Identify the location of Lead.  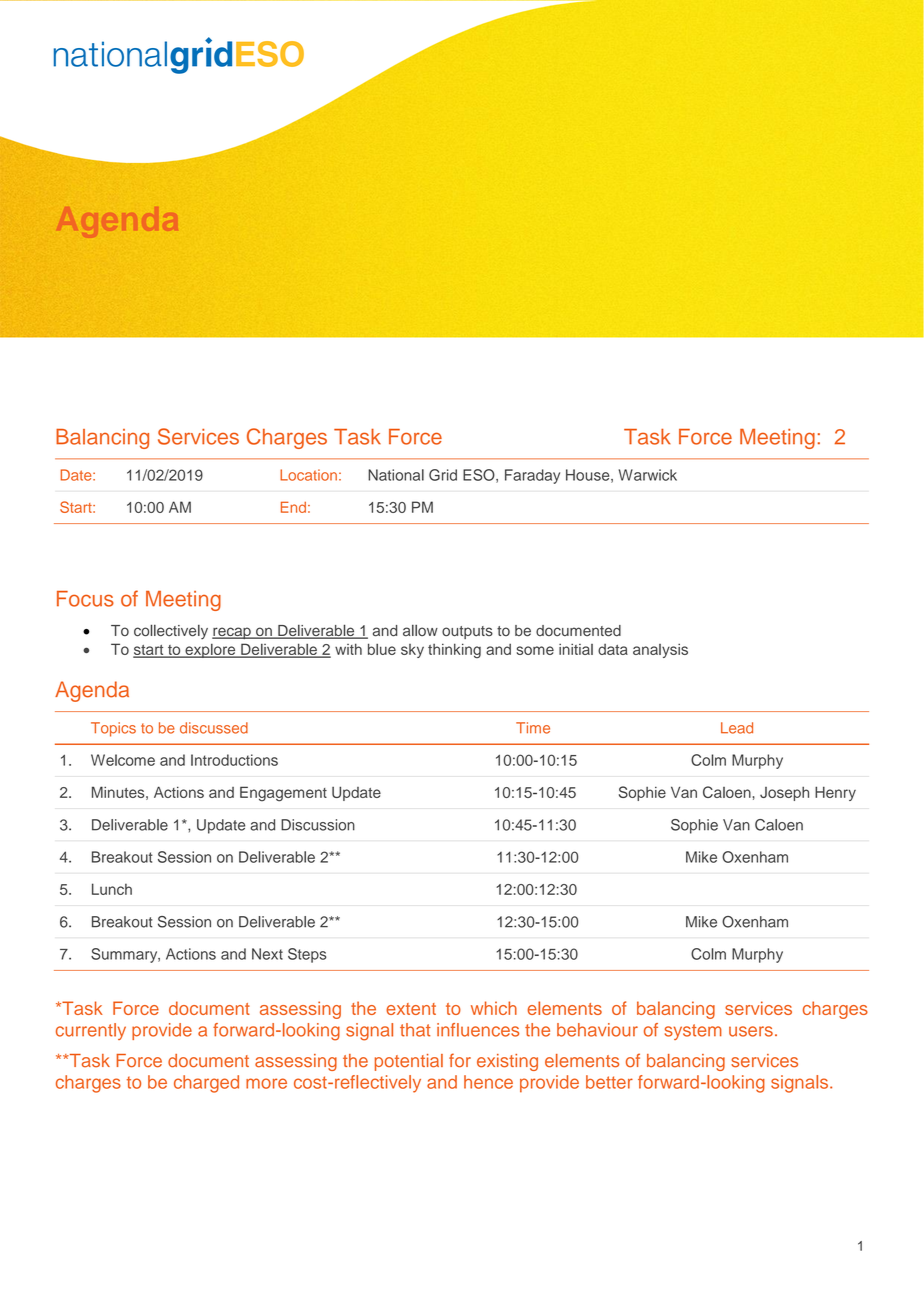
(737, 728).
